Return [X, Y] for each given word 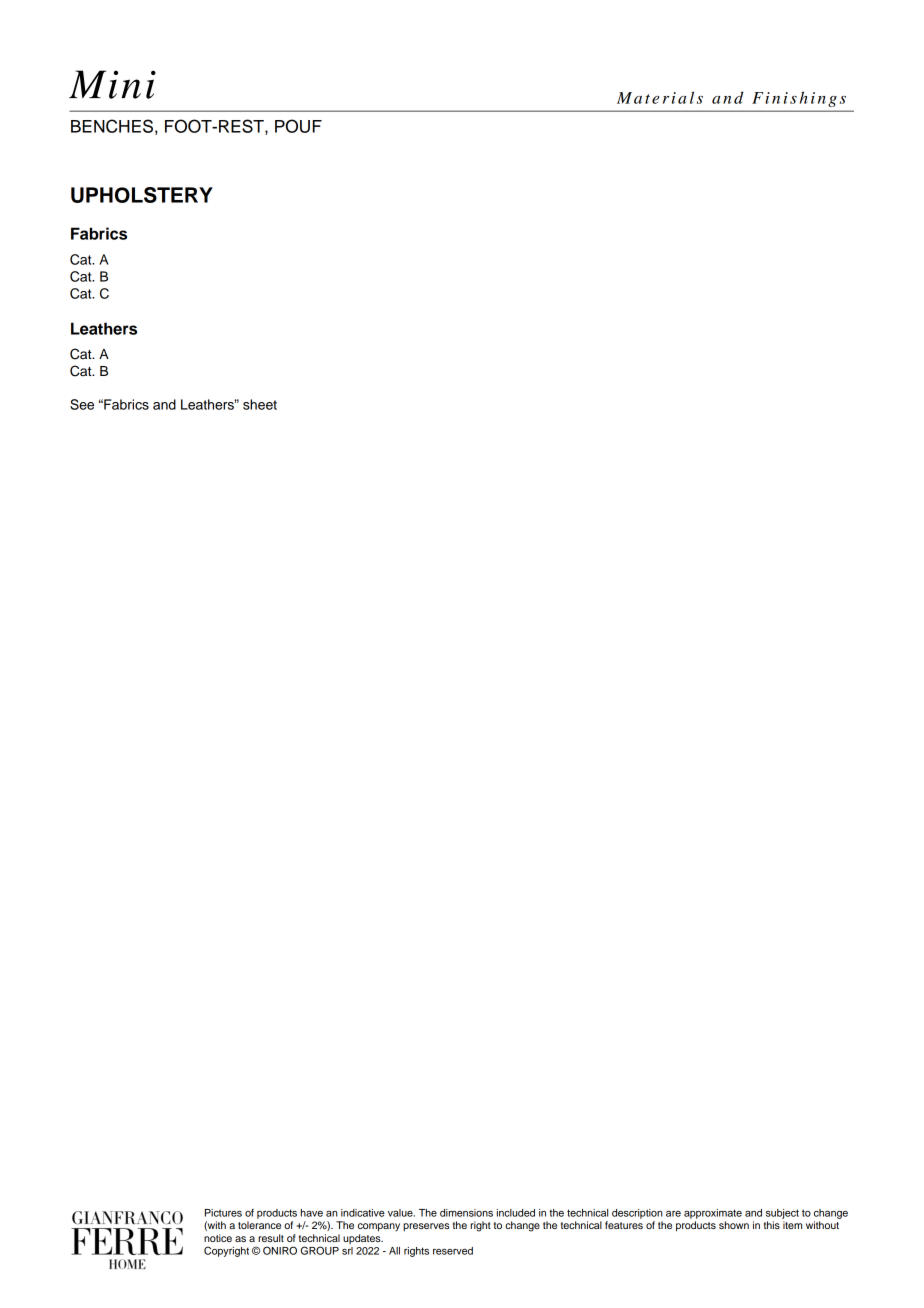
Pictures [223, 1213]
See [82, 404]
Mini [112, 84]
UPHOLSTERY [142, 195]
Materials [660, 97]
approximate [713, 1214]
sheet [260, 404]
